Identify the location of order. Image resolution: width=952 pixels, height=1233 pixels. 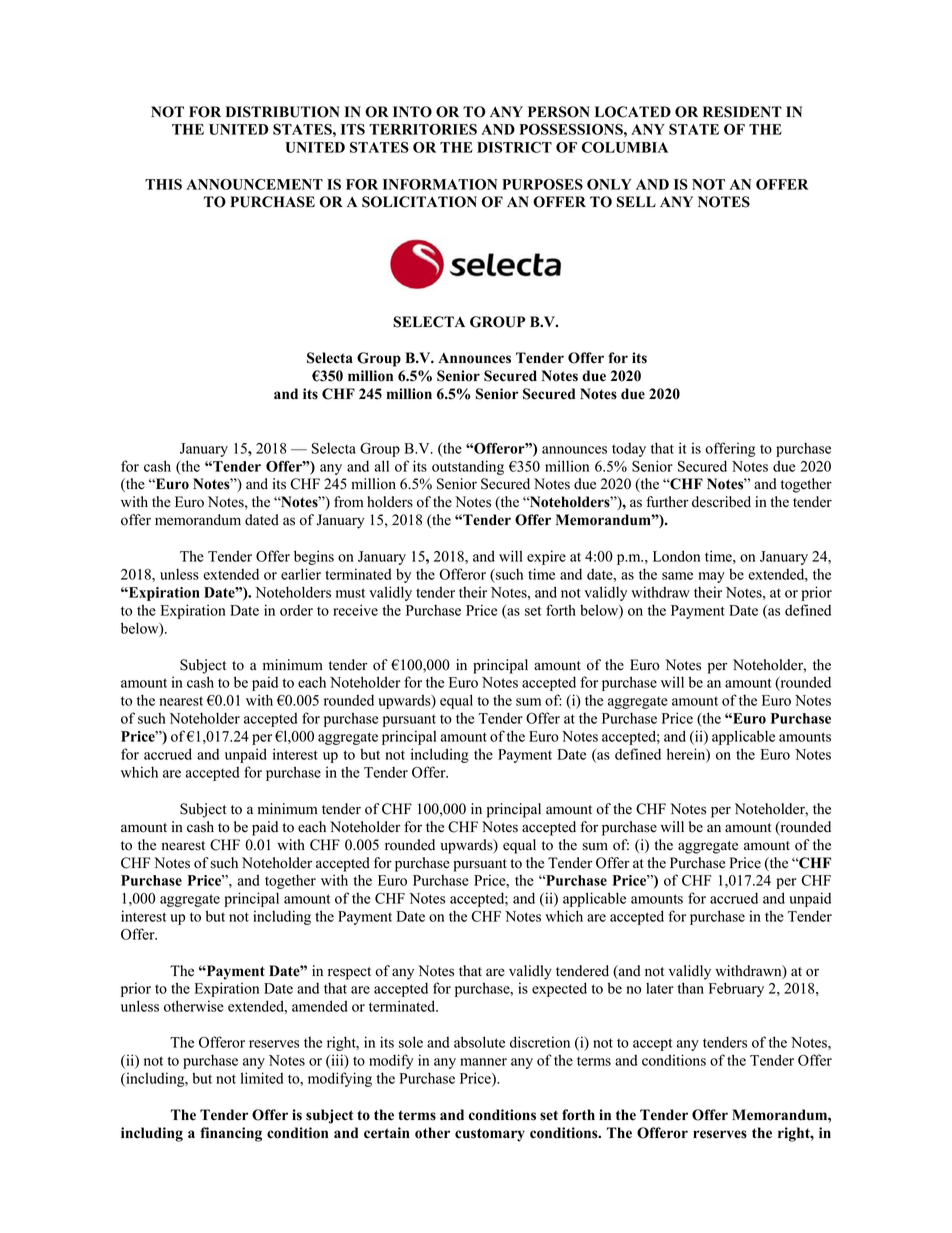
(296, 610).
